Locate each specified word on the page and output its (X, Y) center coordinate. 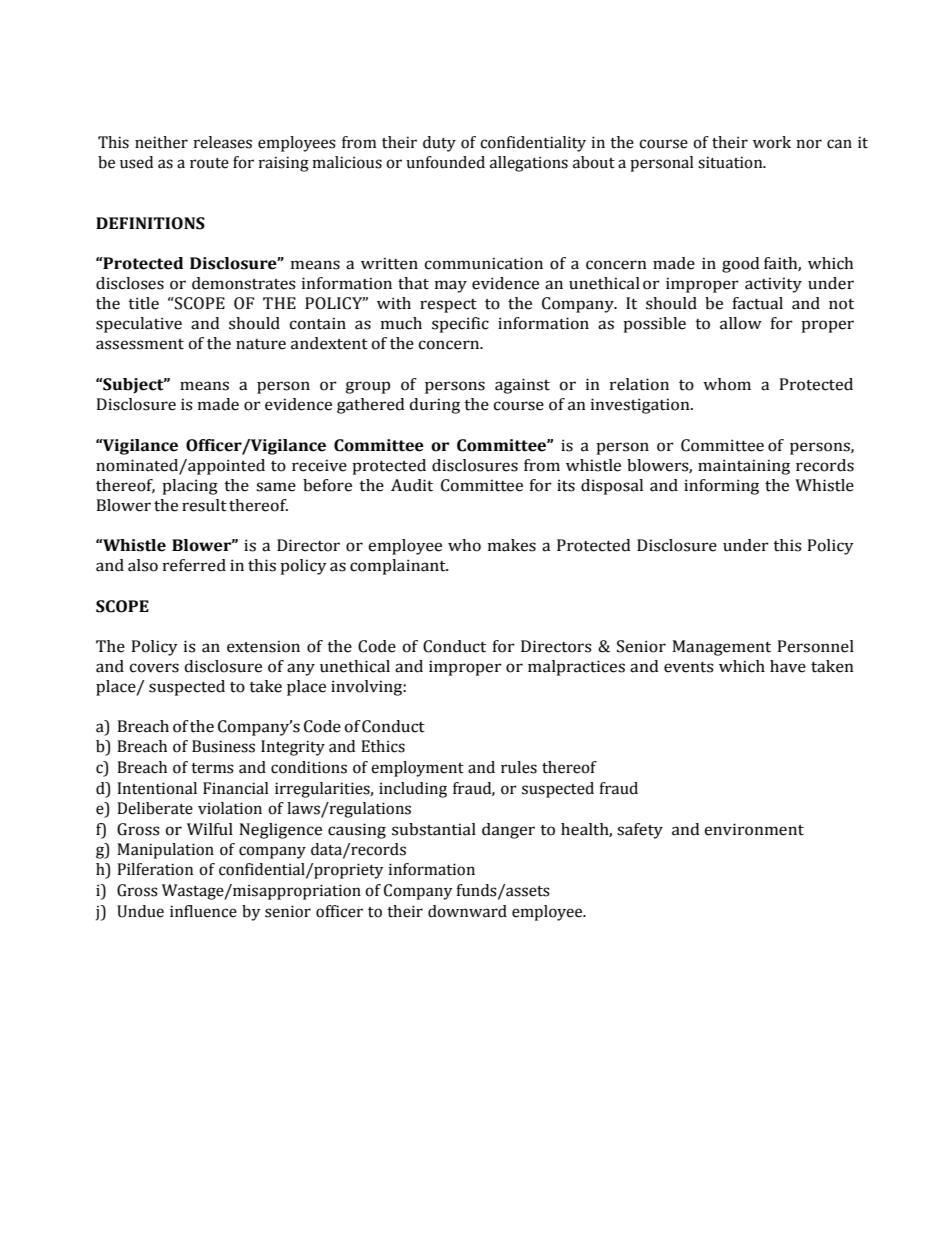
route (209, 163)
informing (721, 487)
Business (223, 746)
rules (519, 767)
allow (741, 323)
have (788, 666)
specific (460, 325)
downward (467, 911)
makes (512, 545)
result (204, 505)
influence (203, 911)
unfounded (445, 162)
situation (731, 162)
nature (261, 344)
